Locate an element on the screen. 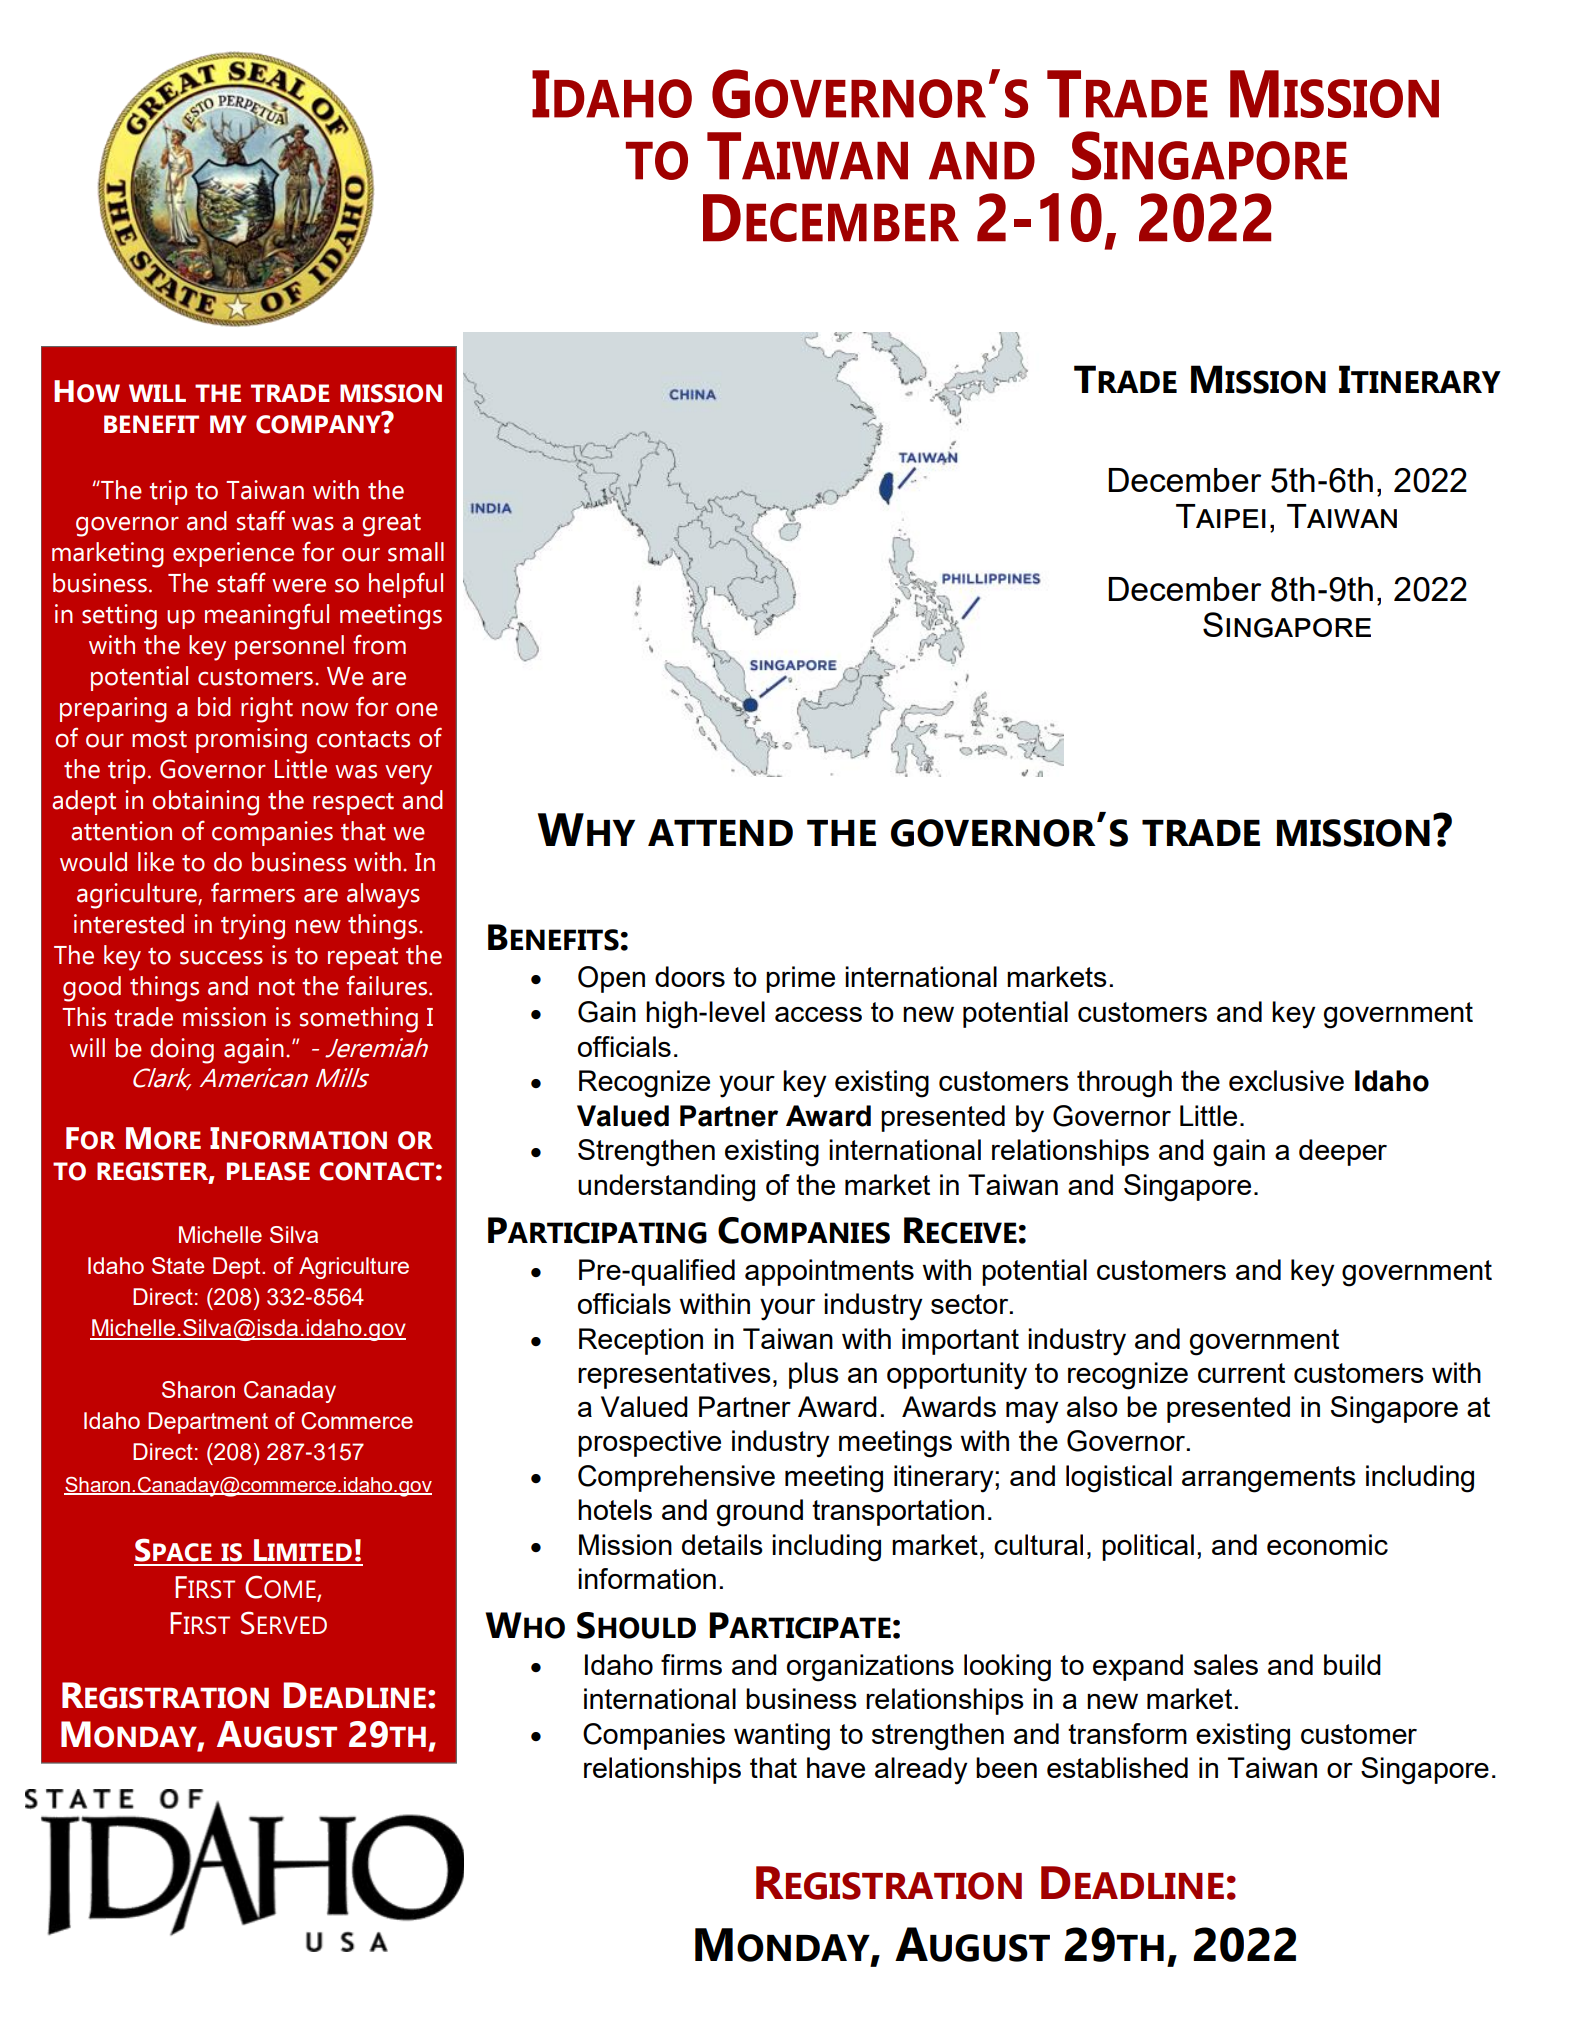  Department is located at coordinates (208, 1423).
